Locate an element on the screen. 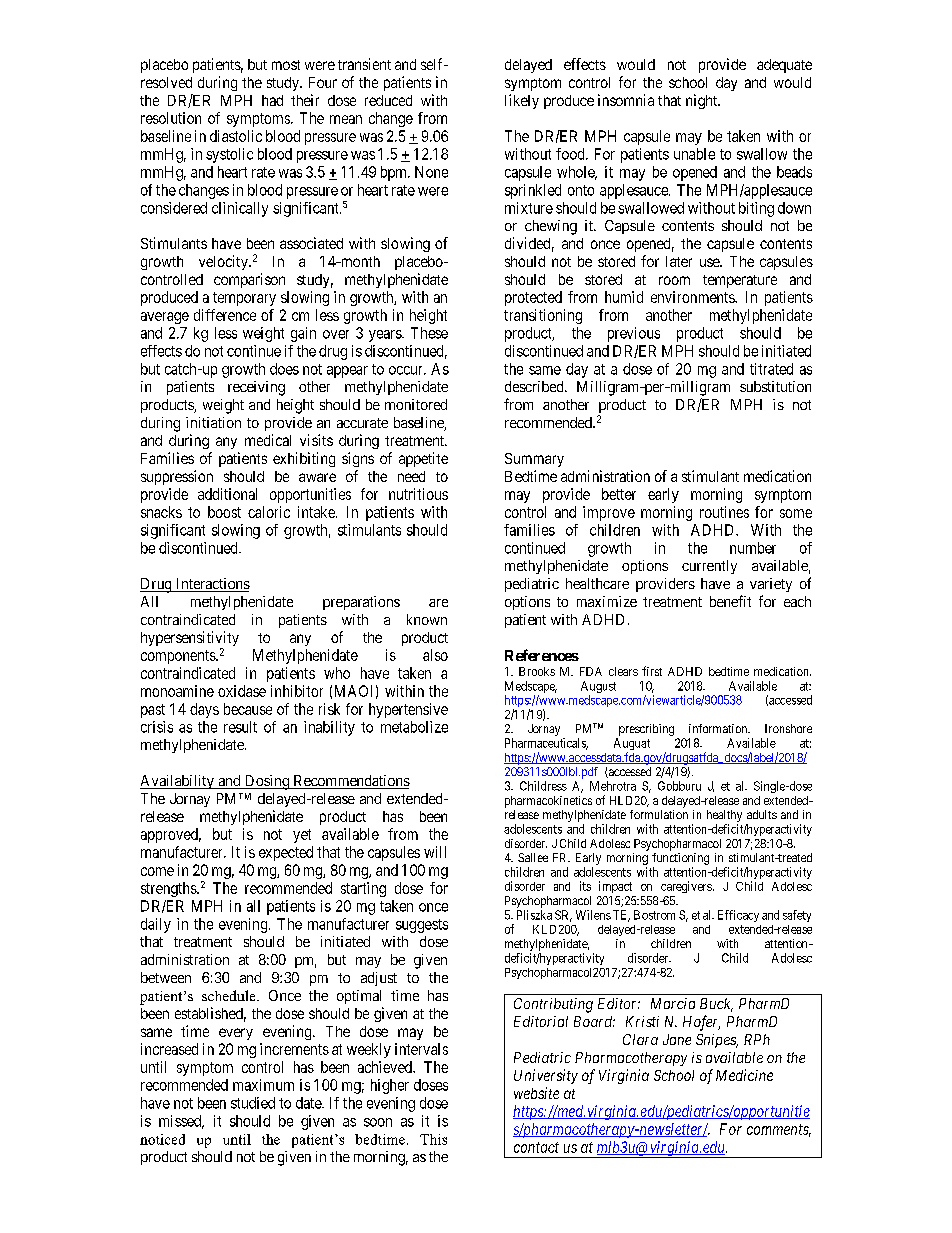 The height and width of the screenshot is (1233, 952). expected is located at coordinates (286, 853).
